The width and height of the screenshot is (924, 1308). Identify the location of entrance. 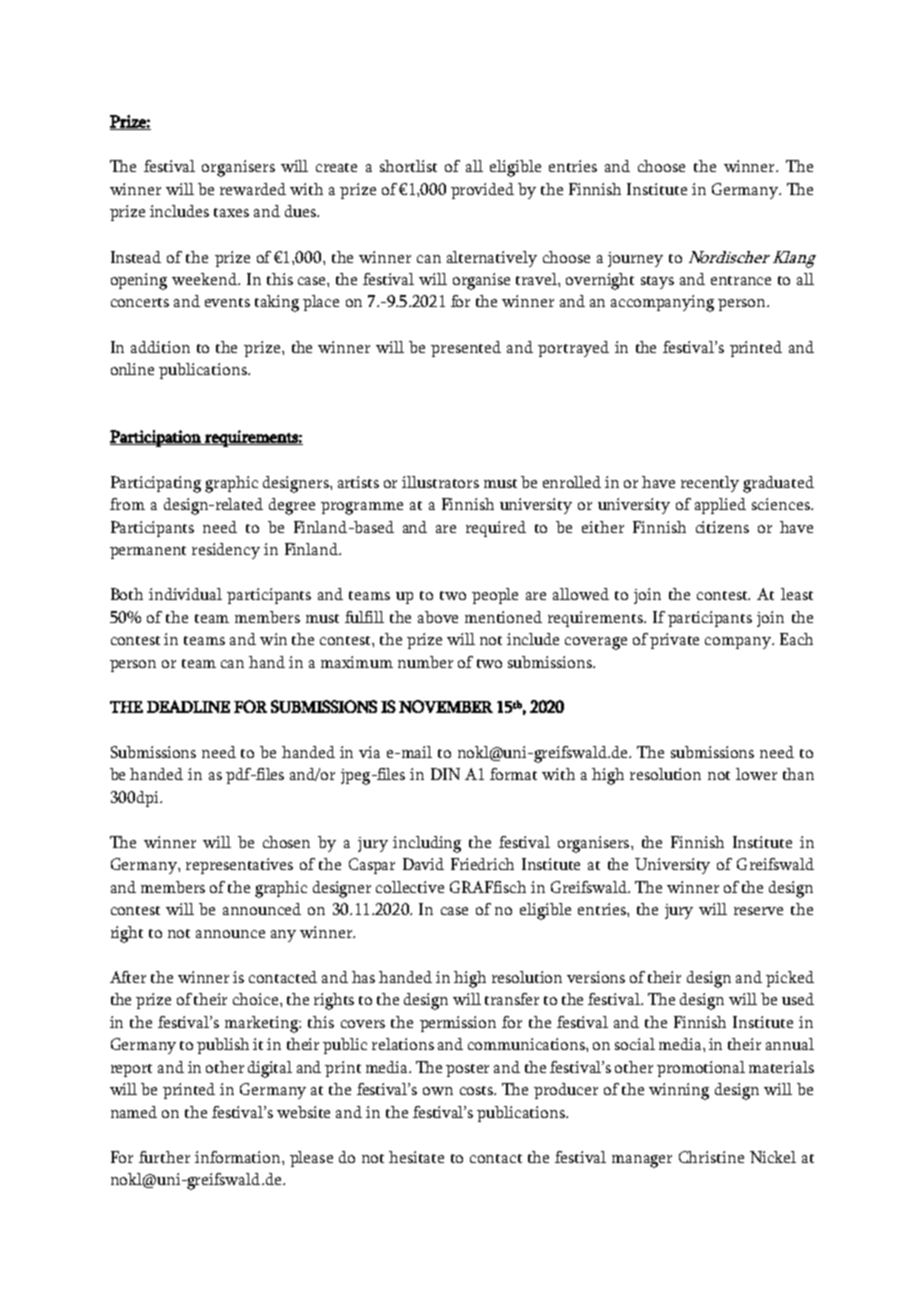
(741, 280).
